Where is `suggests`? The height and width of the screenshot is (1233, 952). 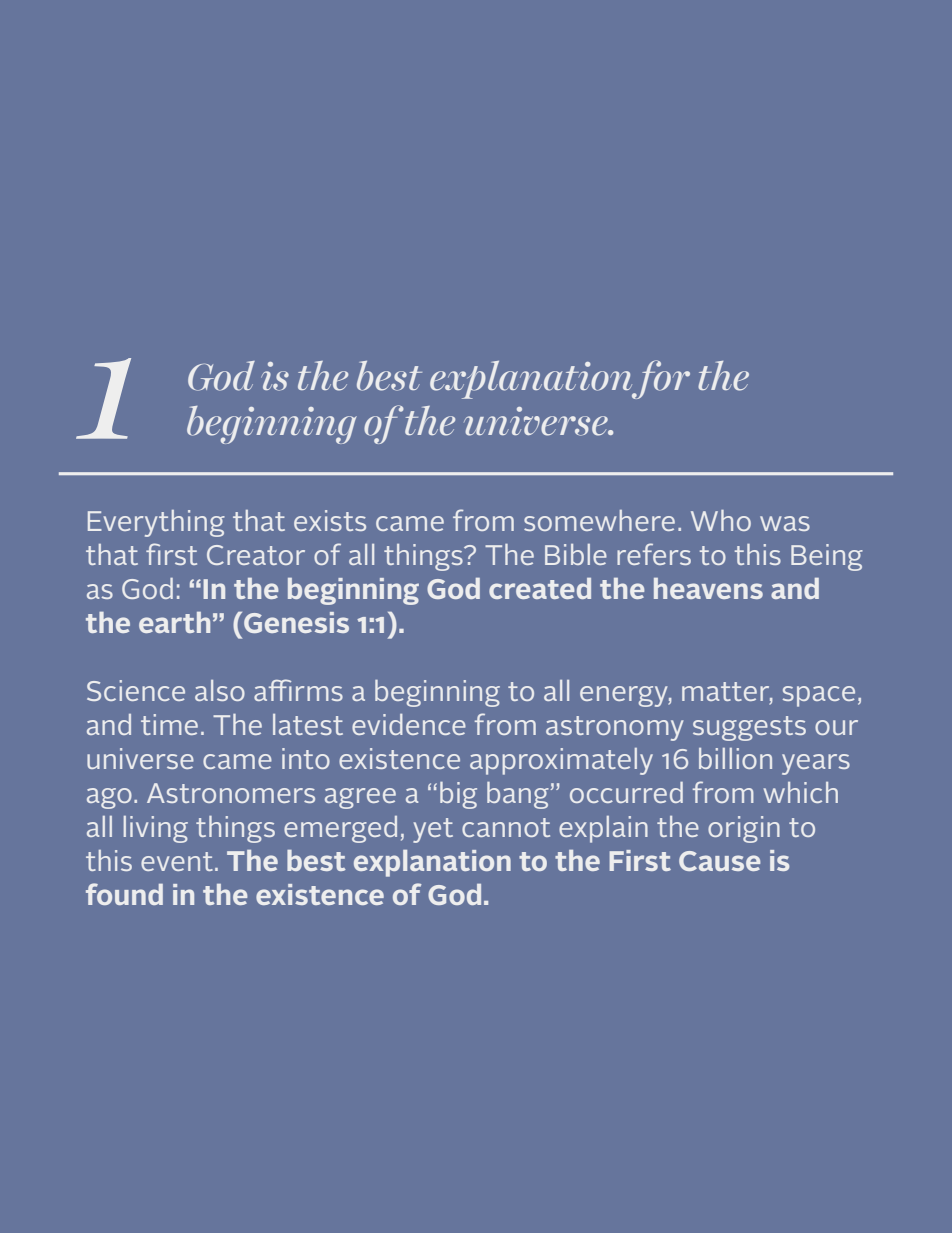
suggests is located at coordinates (749, 728).
